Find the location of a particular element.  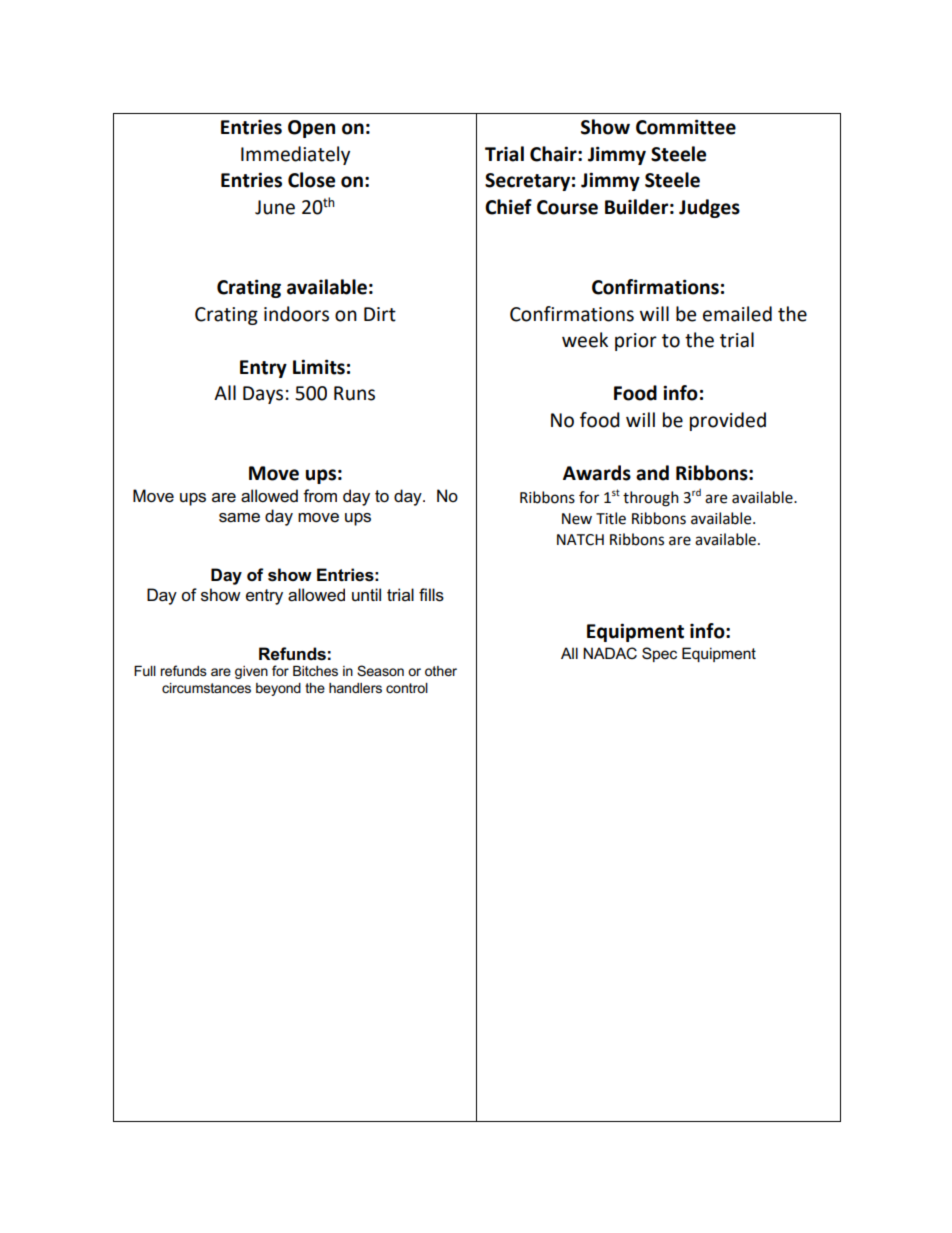

Spec is located at coordinates (659, 654).
